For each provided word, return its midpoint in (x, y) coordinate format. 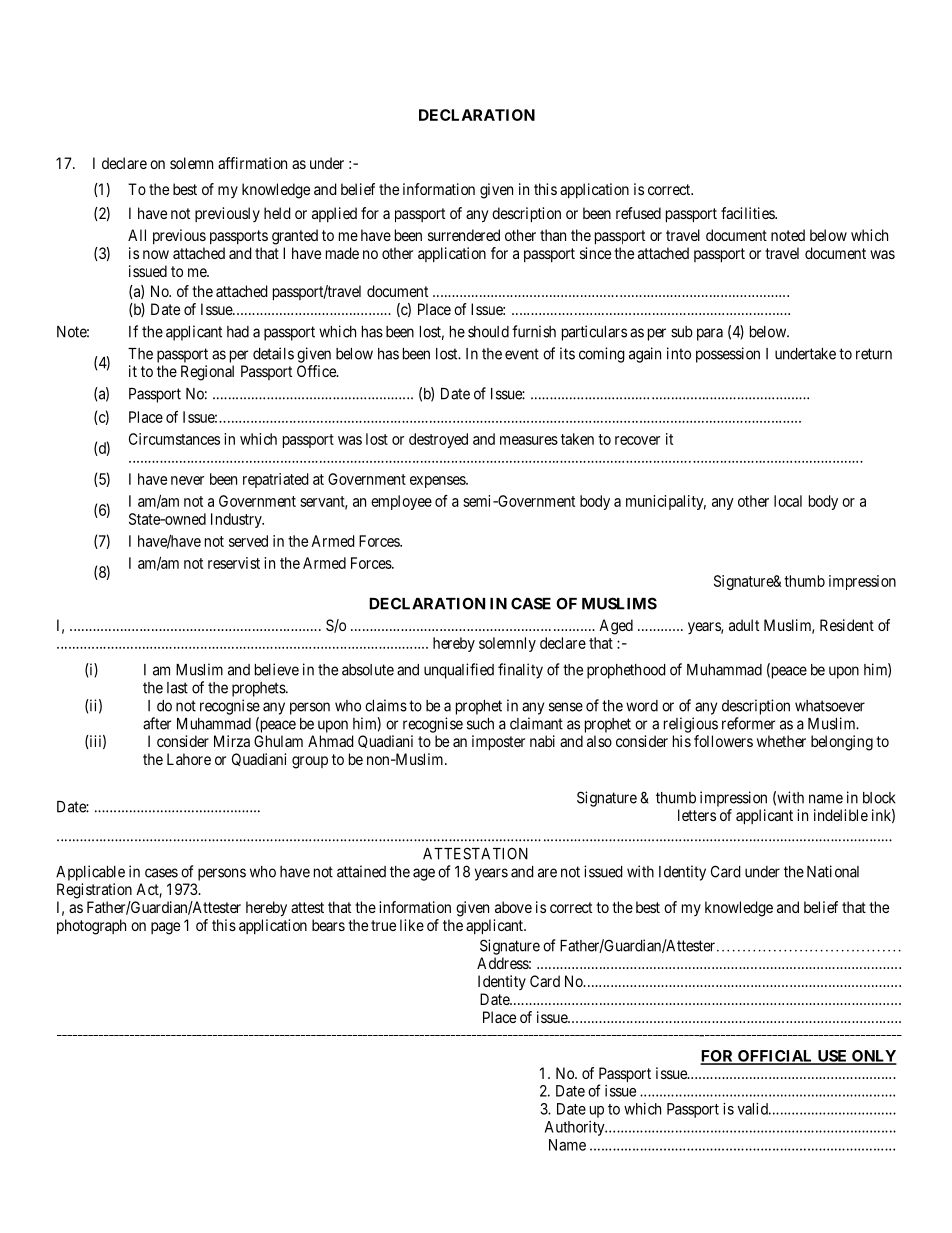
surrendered (464, 235)
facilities (748, 213)
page (165, 928)
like (412, 925)
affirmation (252, 163)
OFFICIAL (775, 1057)
